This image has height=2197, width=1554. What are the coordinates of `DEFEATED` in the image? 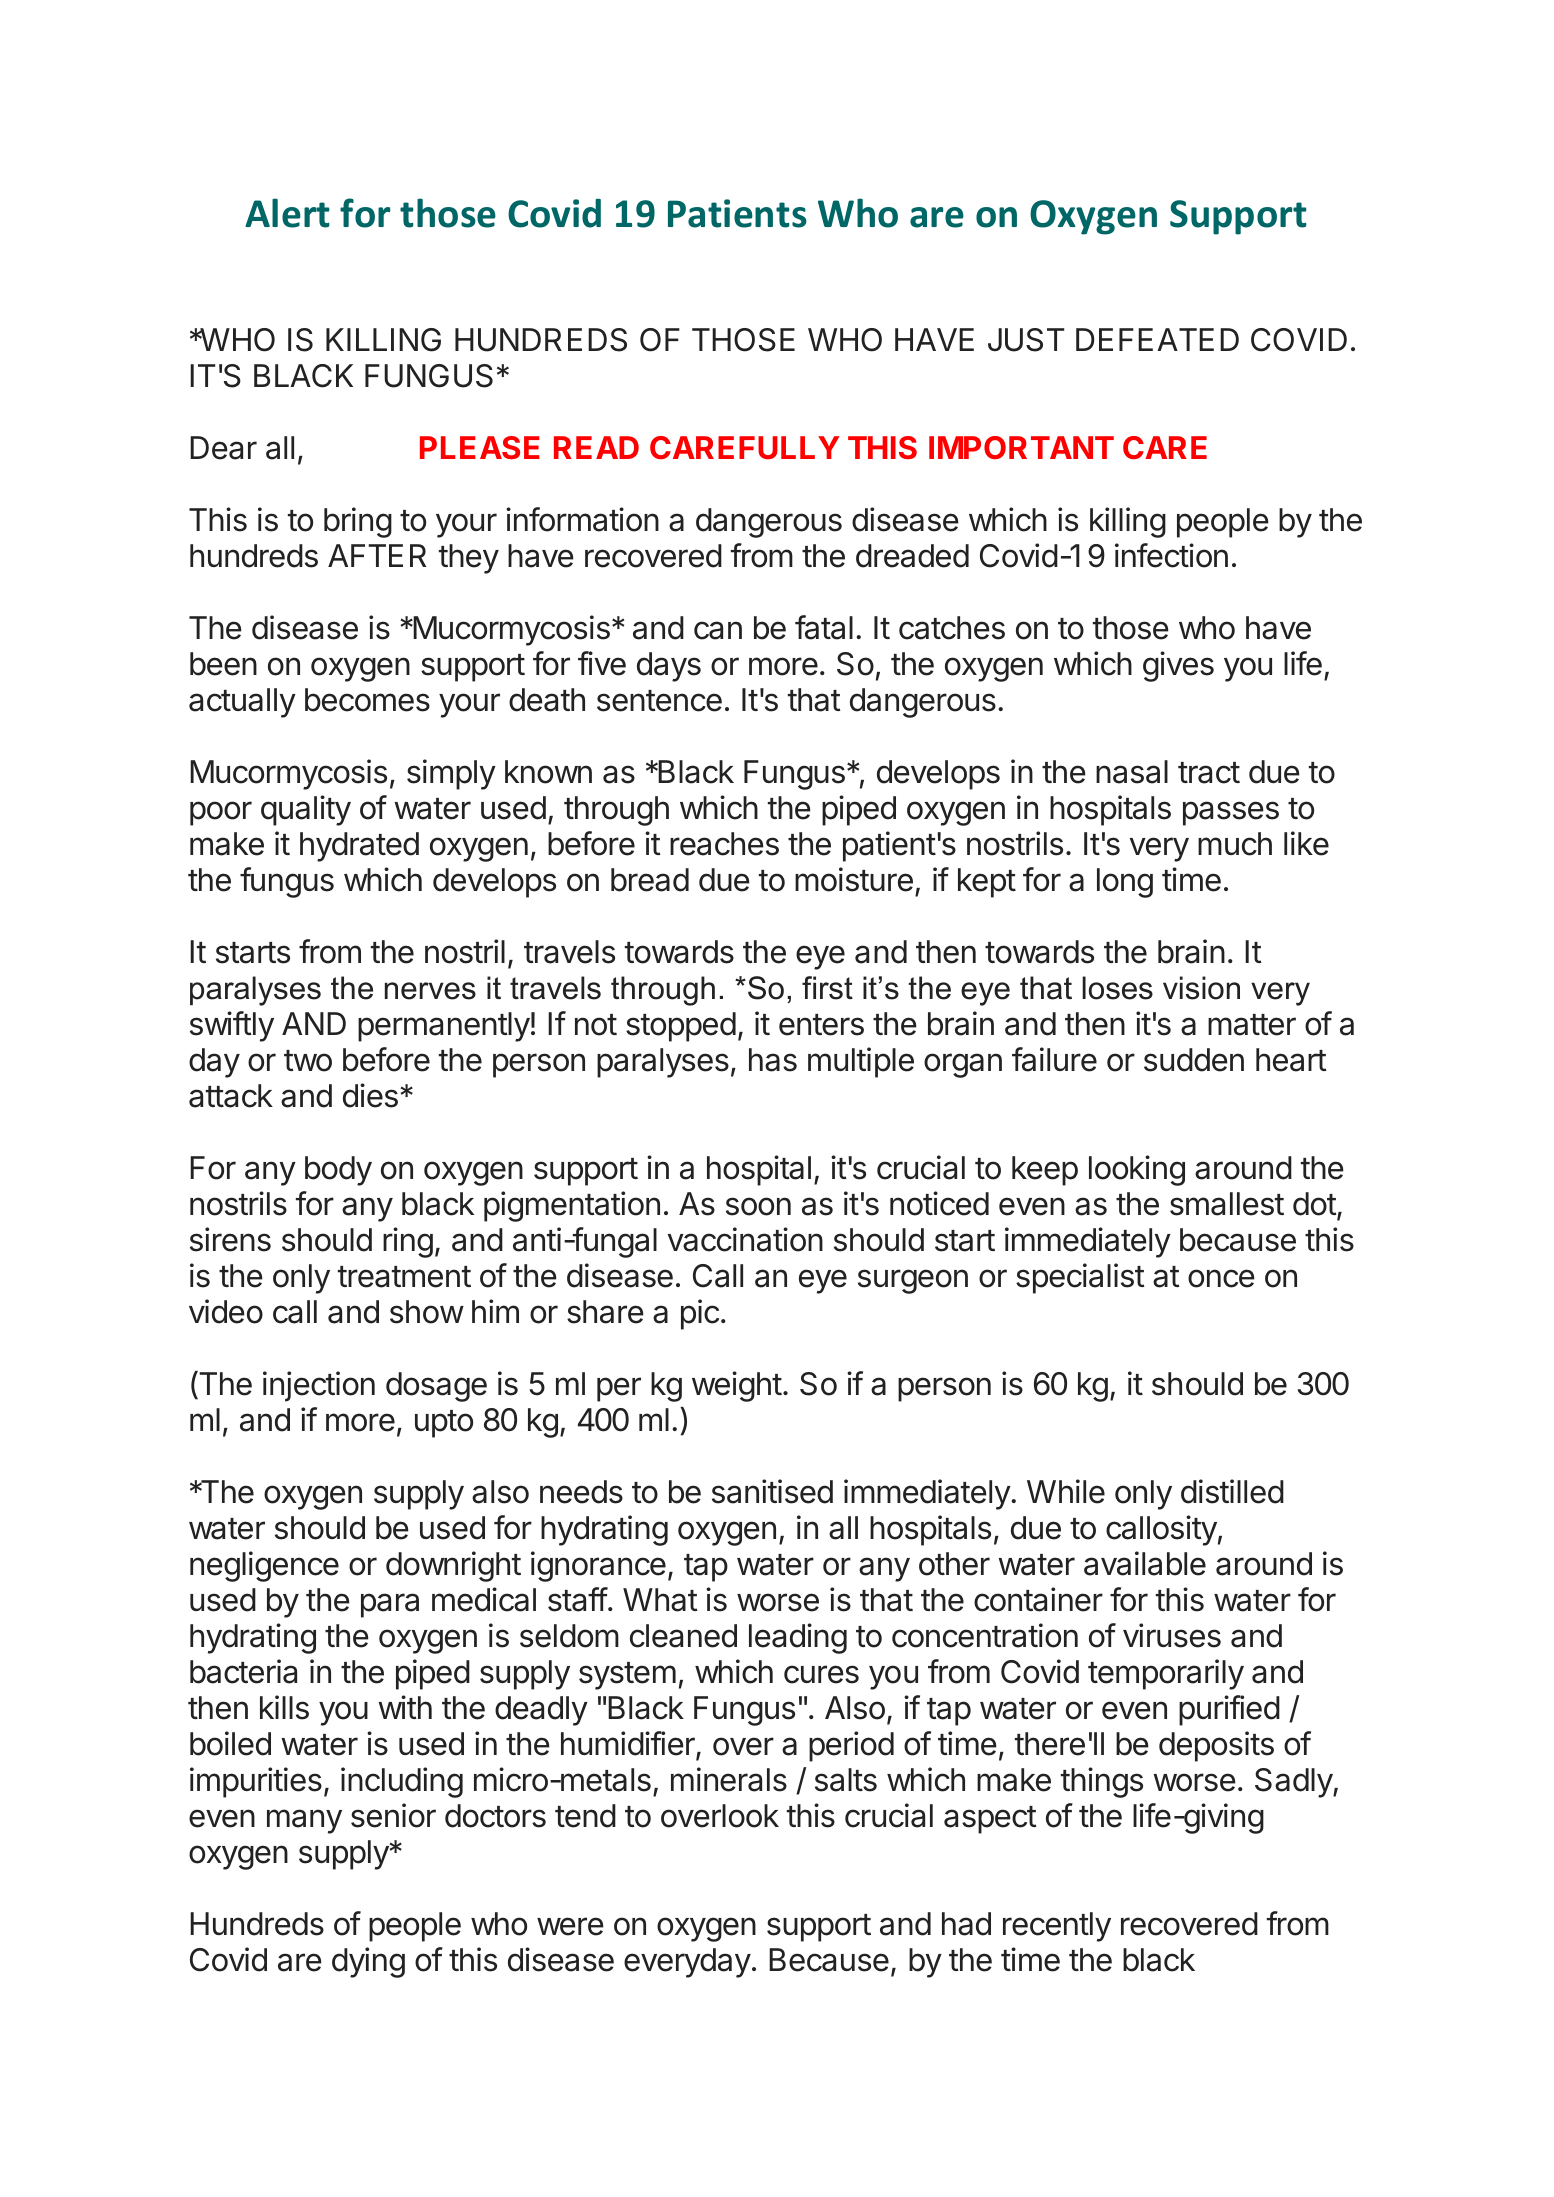 It's located at (1157, 339).
